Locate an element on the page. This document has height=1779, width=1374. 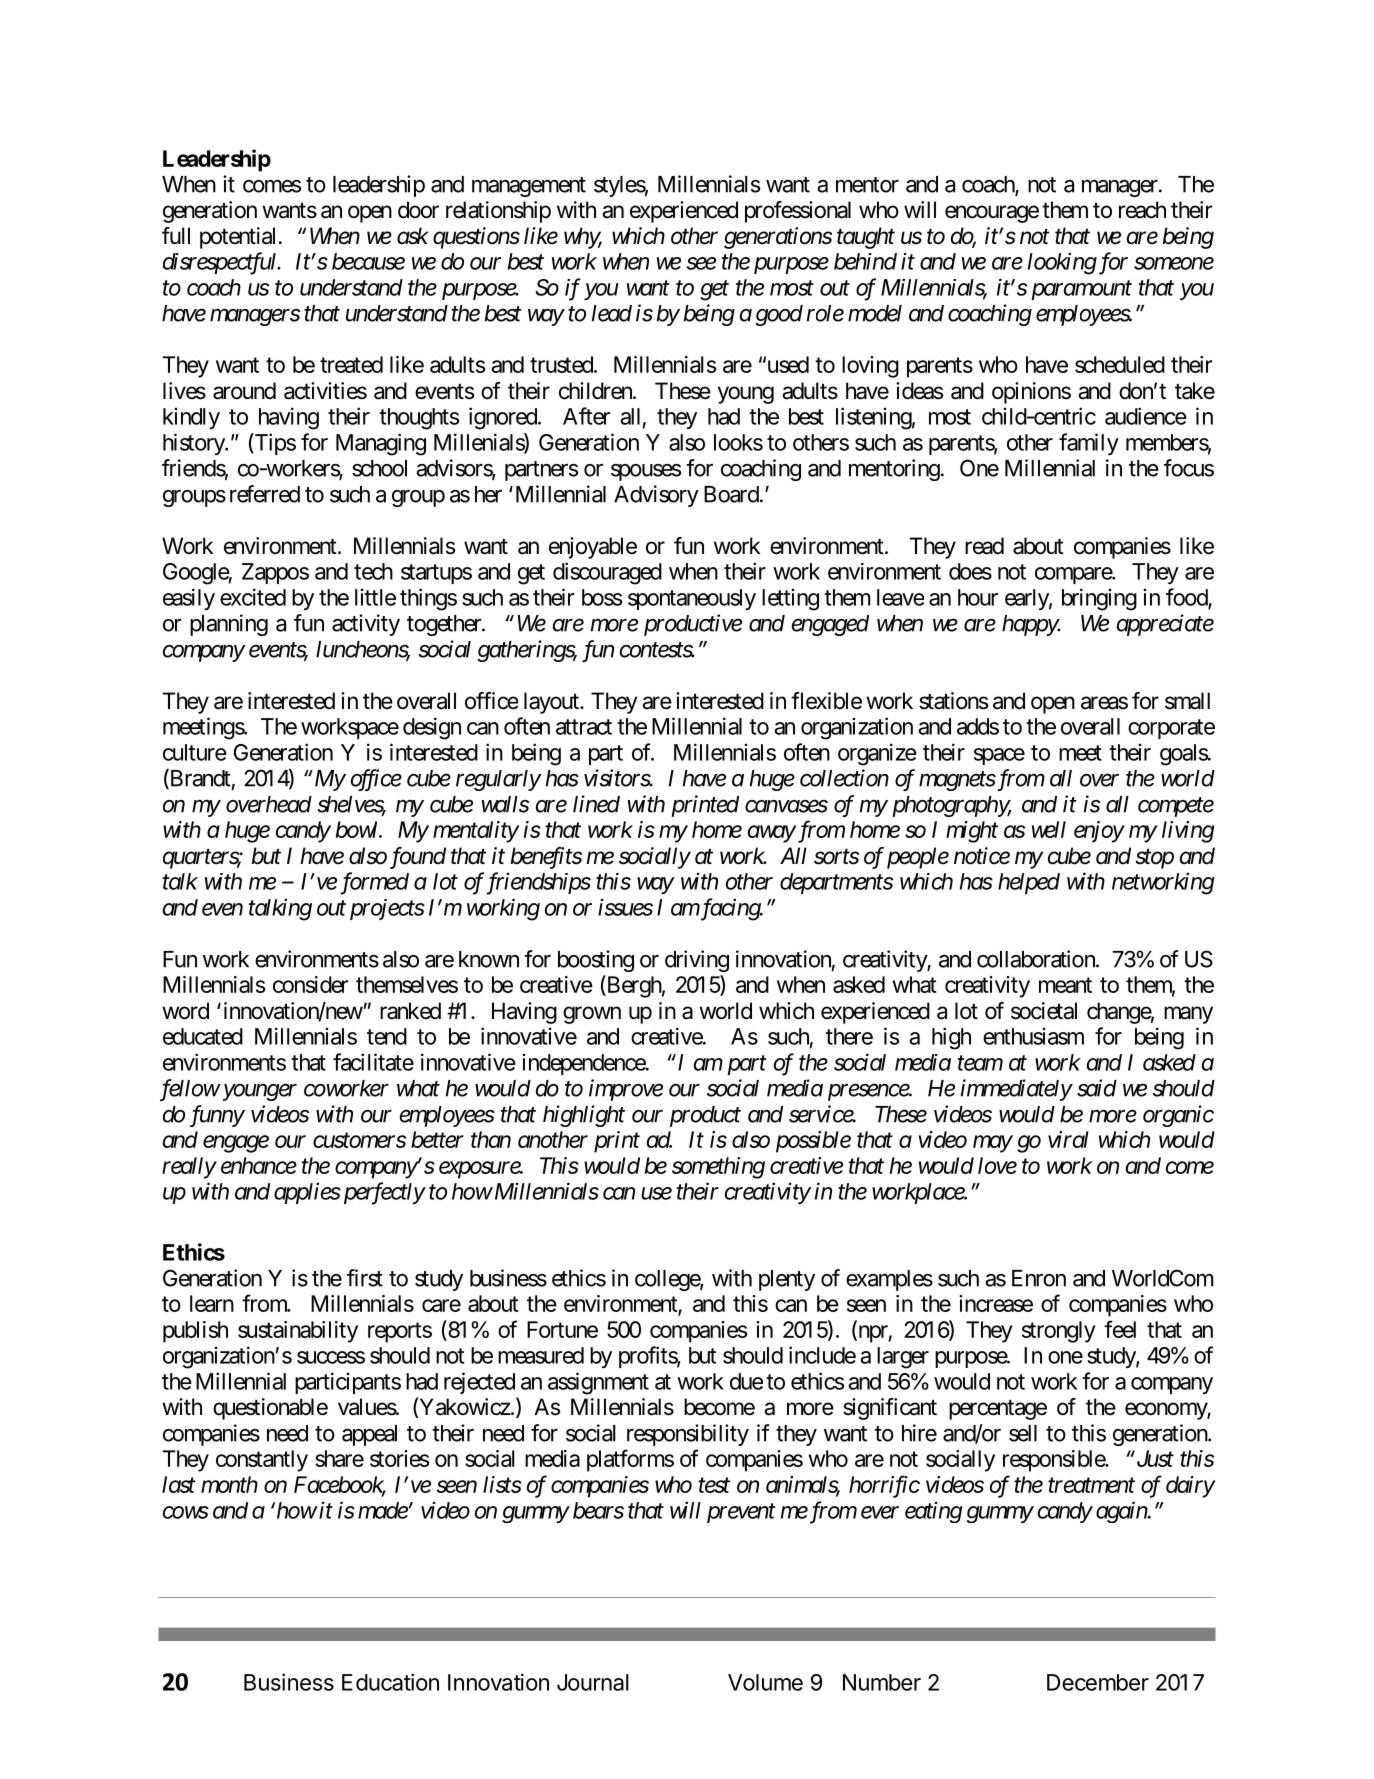
collaboration is located at coordinates (1037, 959).
